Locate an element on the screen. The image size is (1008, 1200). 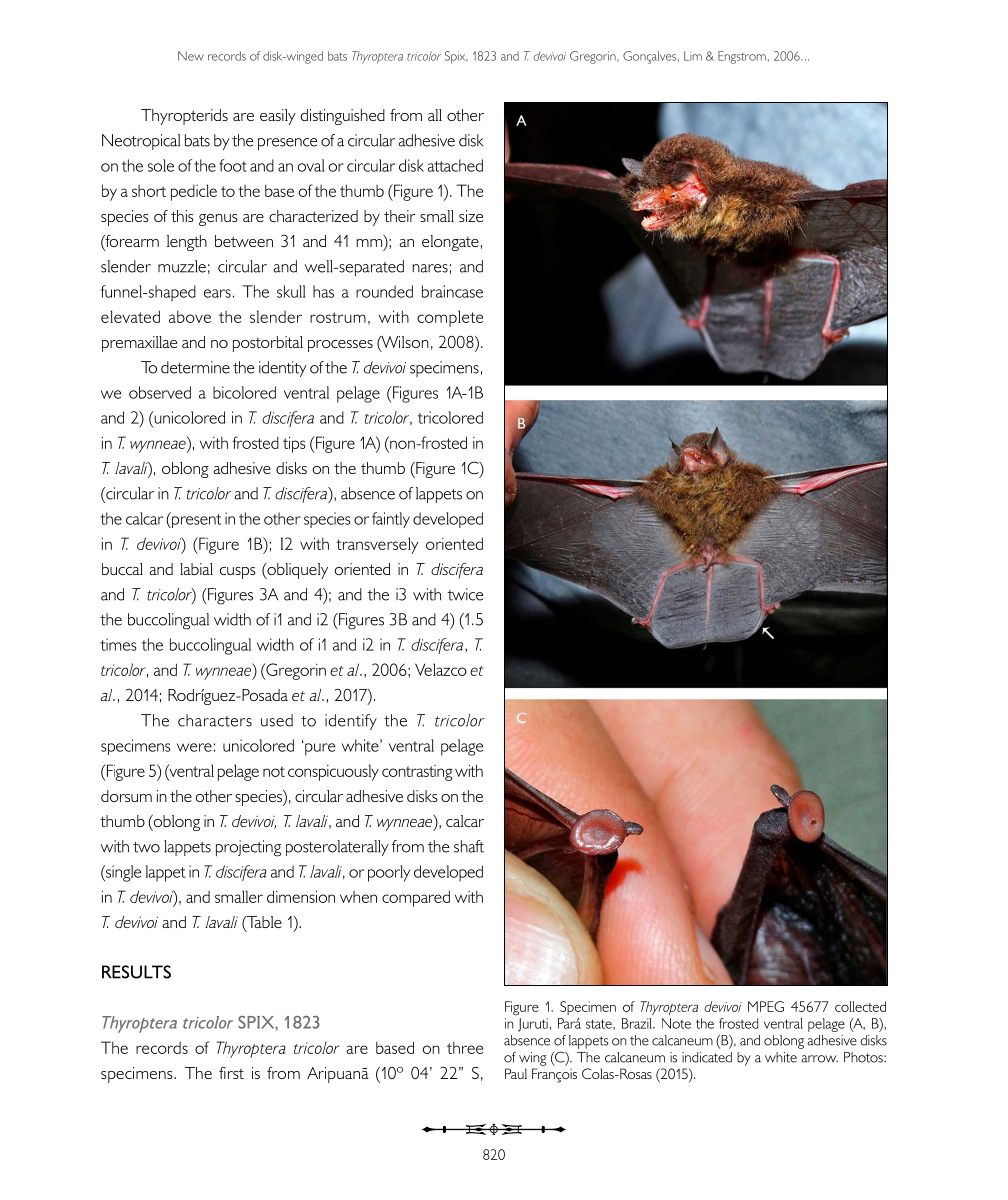
nares is located at coordinates (430, 268).
